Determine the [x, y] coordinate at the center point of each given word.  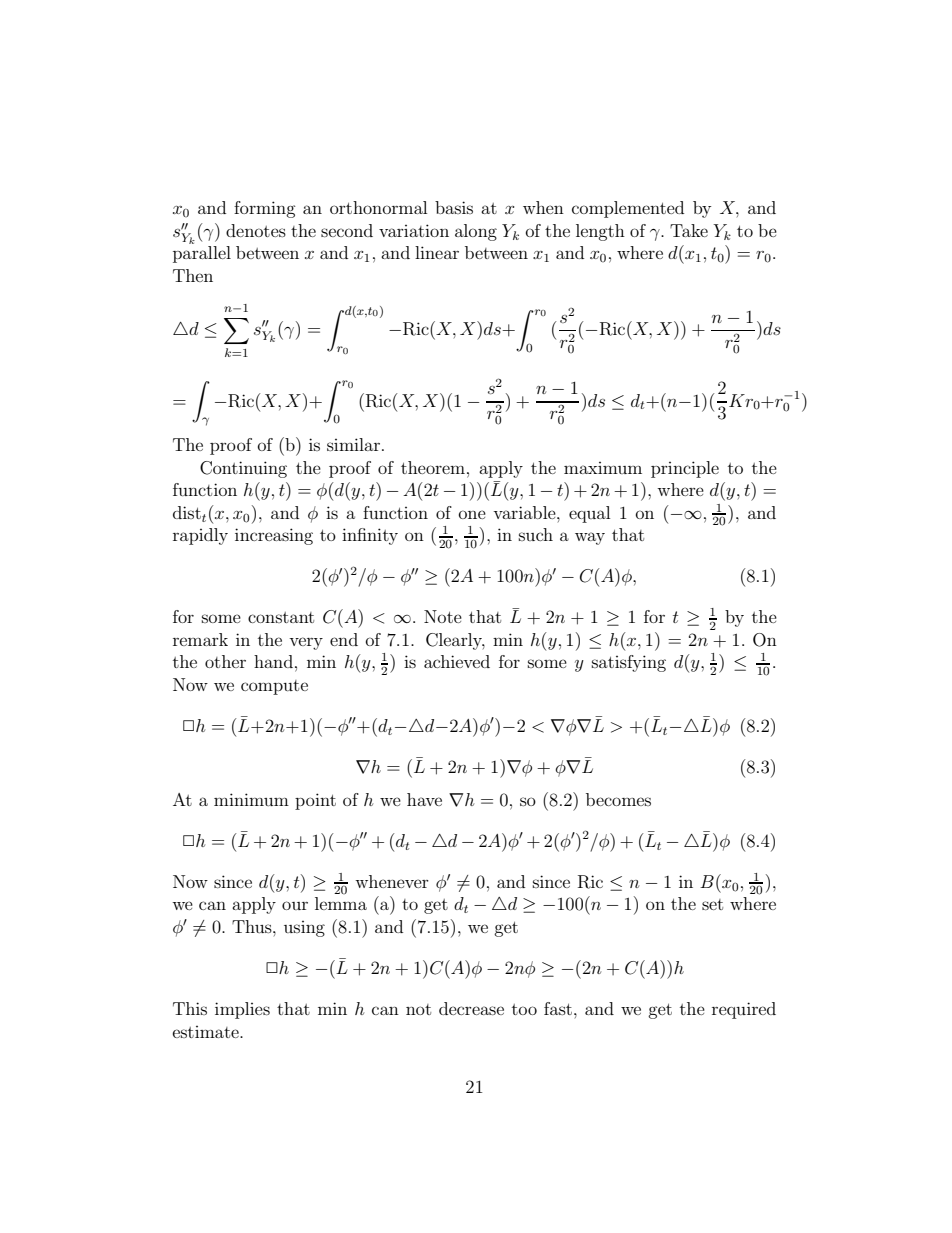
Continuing [243, 469]
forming [265, 209]
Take [689, 230]
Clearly [455, 641]
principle [685, 469]
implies [242, 1010]
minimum [251, 799]
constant [281, 617]
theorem [434, 467]
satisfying [629, 663]
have [424, 799]
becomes [618, 799]
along [476, 232]
